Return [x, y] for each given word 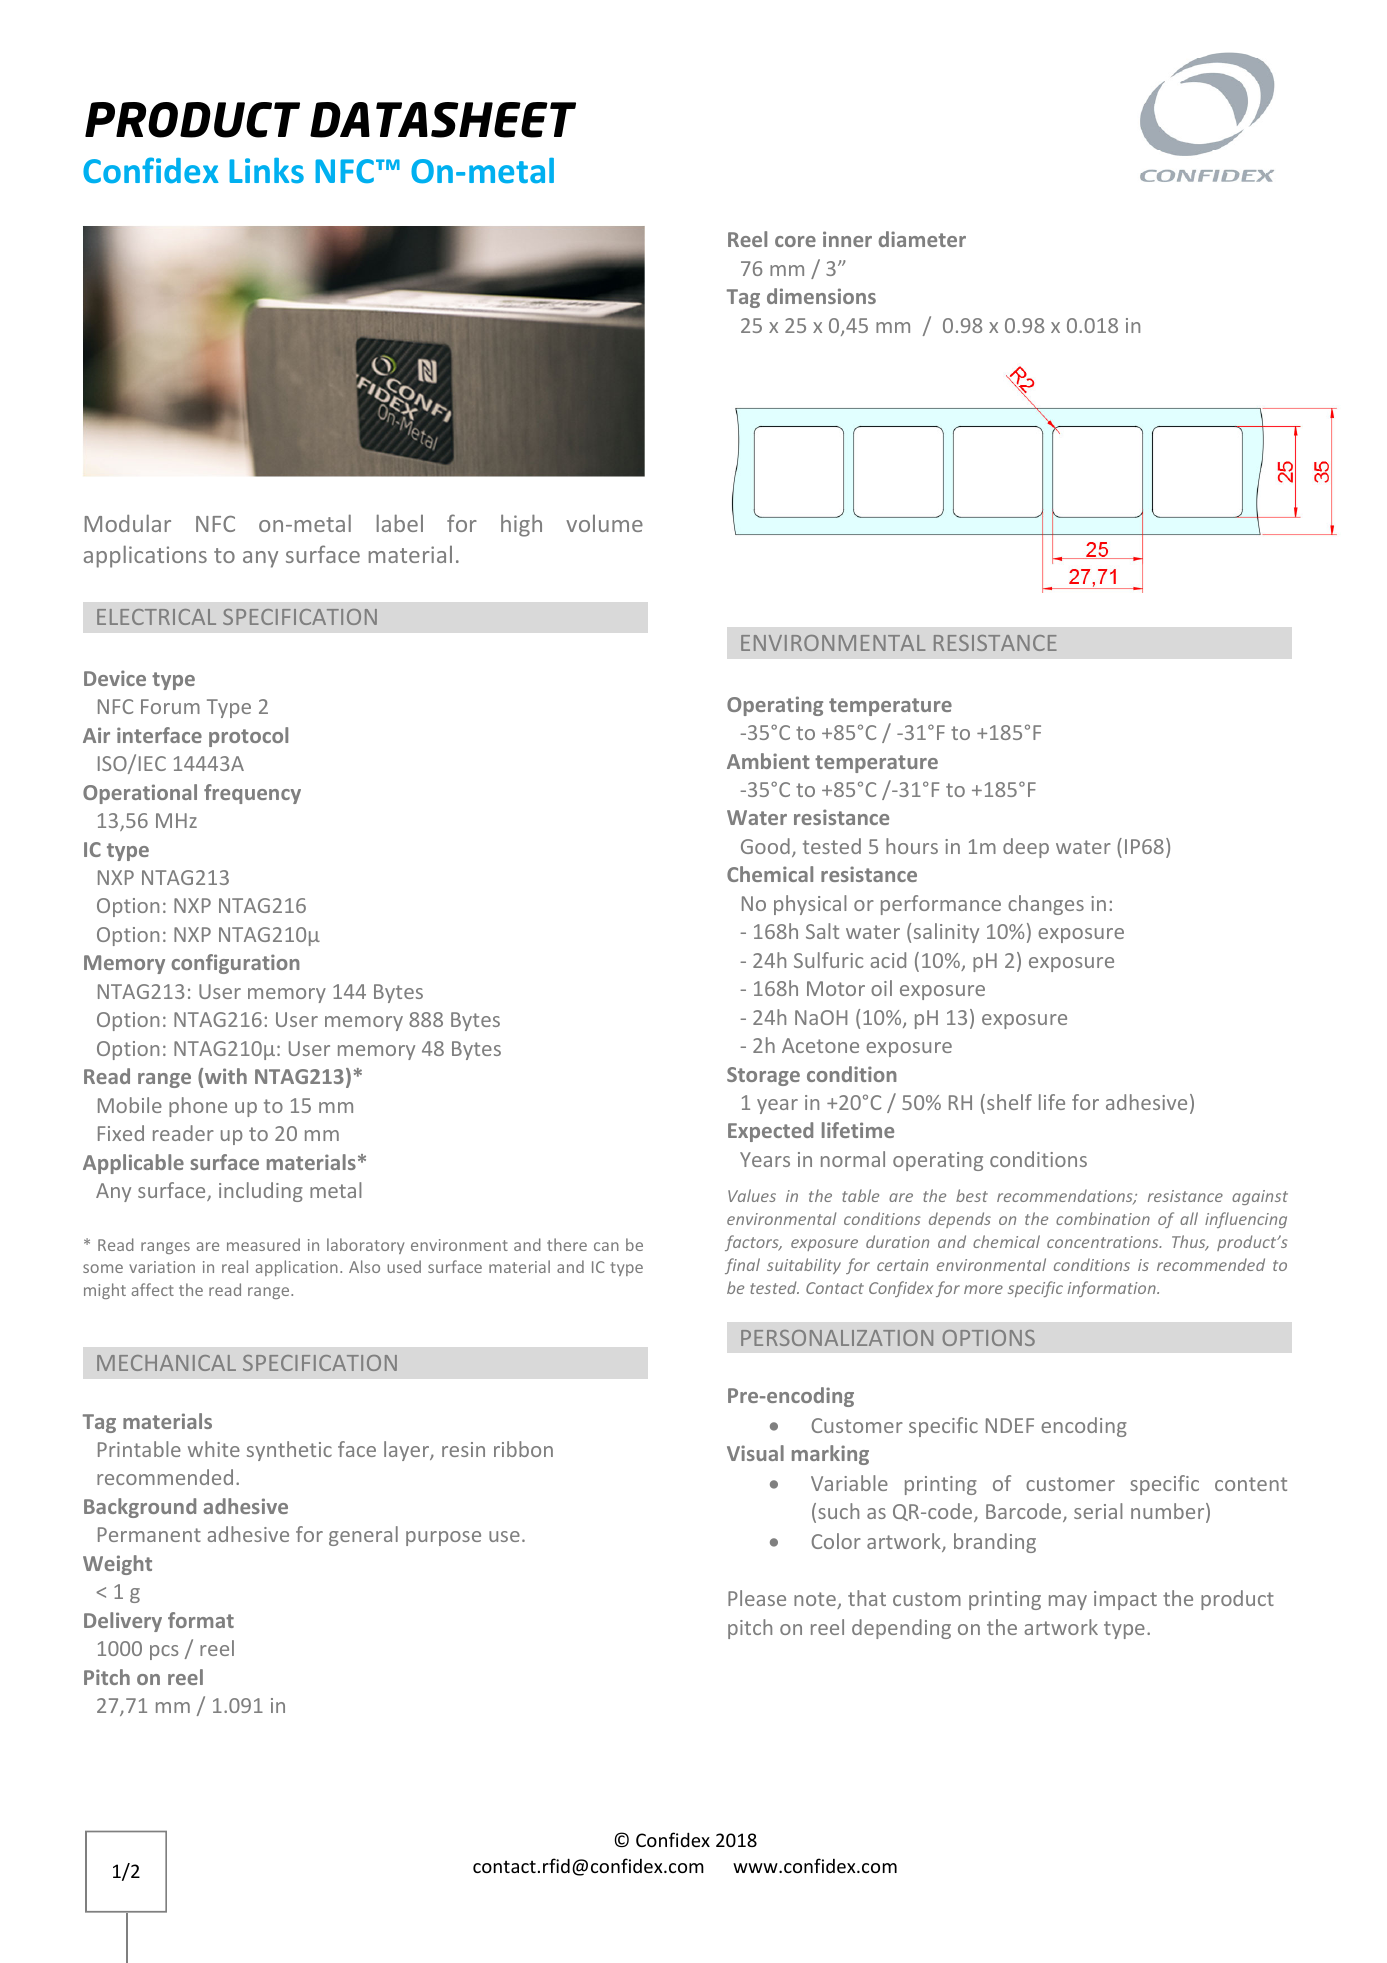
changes [1046, 905]
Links [266, 170]
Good [765, 846]
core [795, 241]
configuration [235, 964]
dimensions [821, 296]
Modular [128, 523]
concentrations [1104, 1242]
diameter [922, 239]
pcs [164, 1652]
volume [604, 523]
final [742, 1266]
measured [263, 1244]
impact [1125, 1600]
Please [757, 1598]
